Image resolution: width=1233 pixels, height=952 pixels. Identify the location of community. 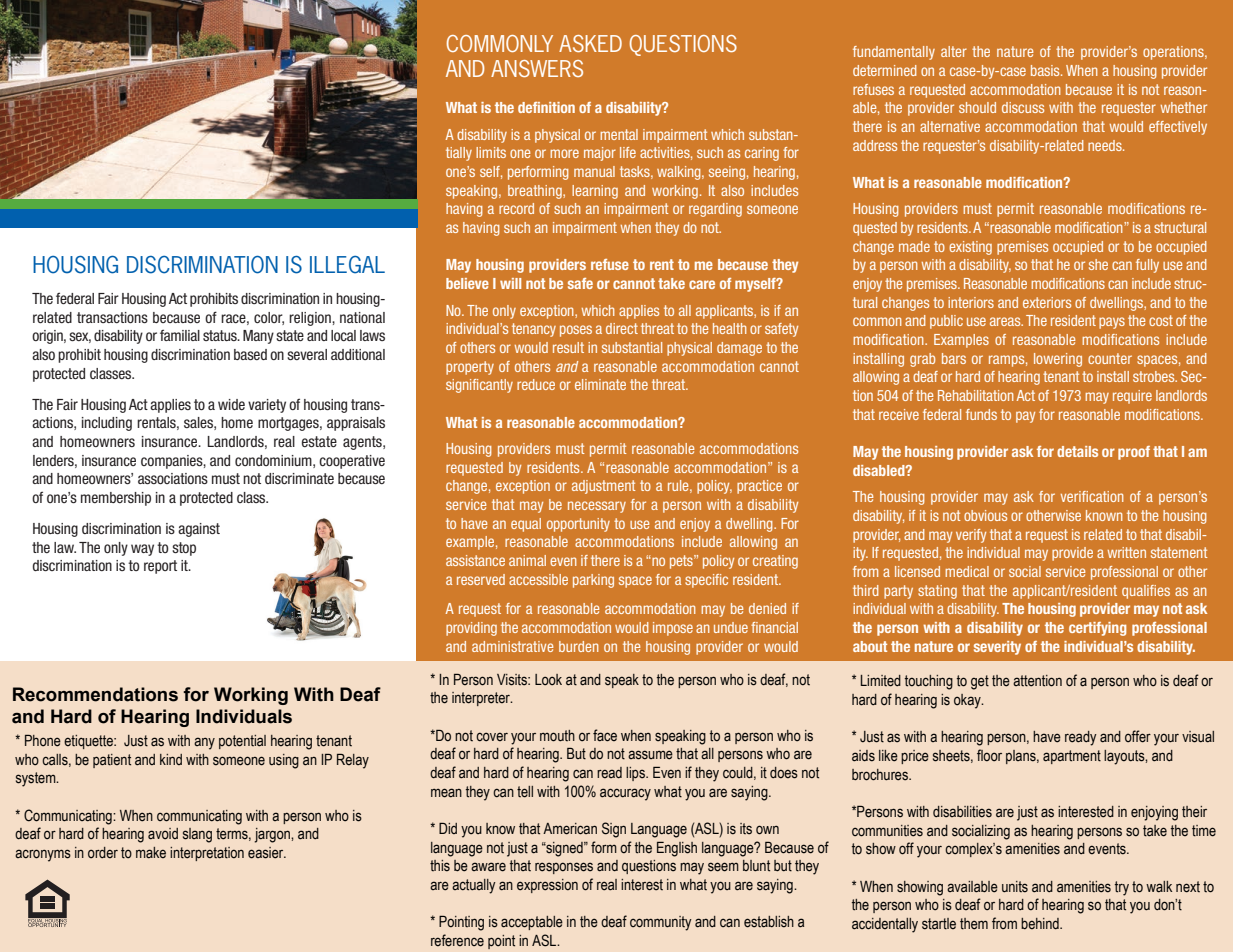
(661, 923).
